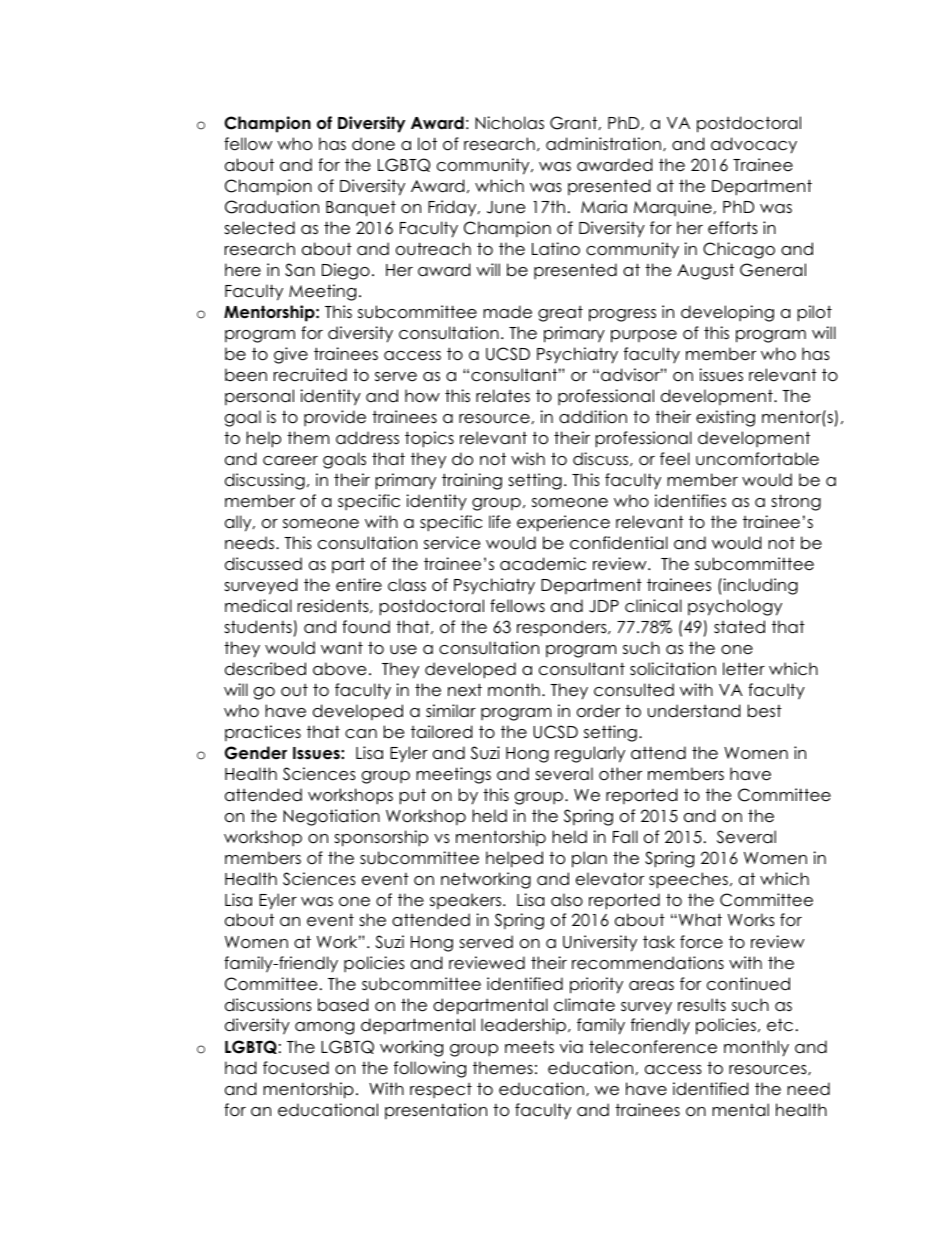  I want to click on want, so click(342, 648).
